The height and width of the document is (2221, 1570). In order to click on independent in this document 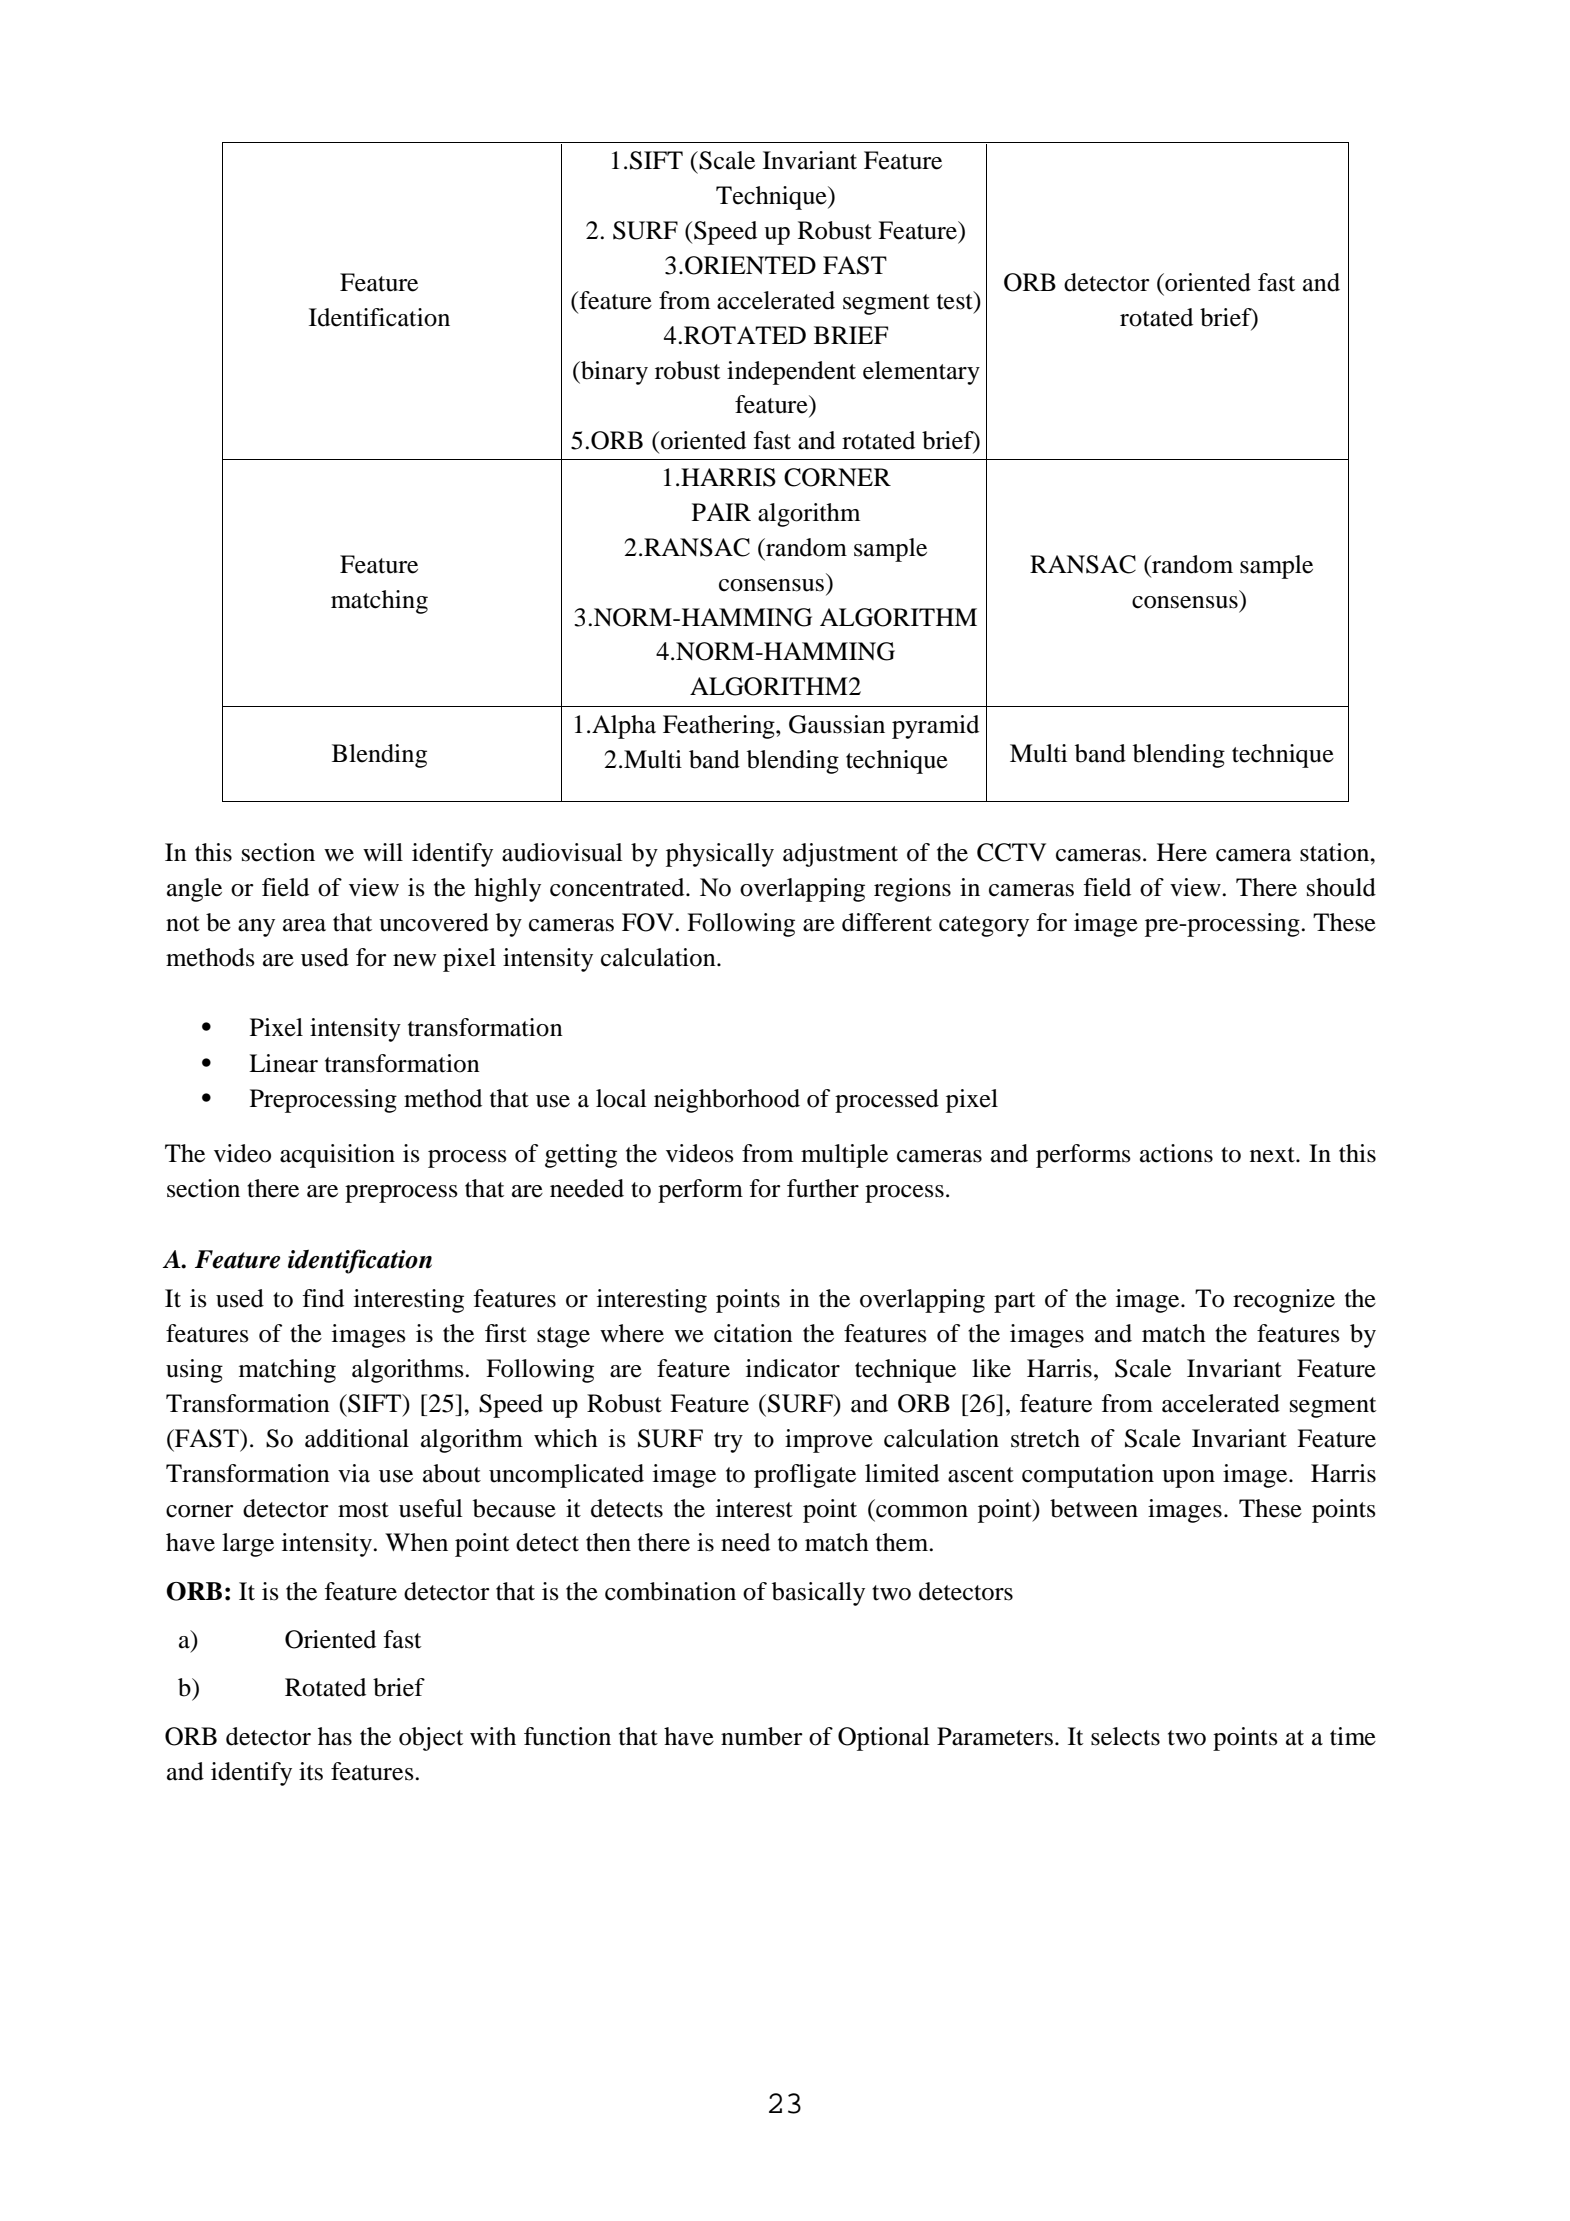, I will do `click(791, 373)`.
